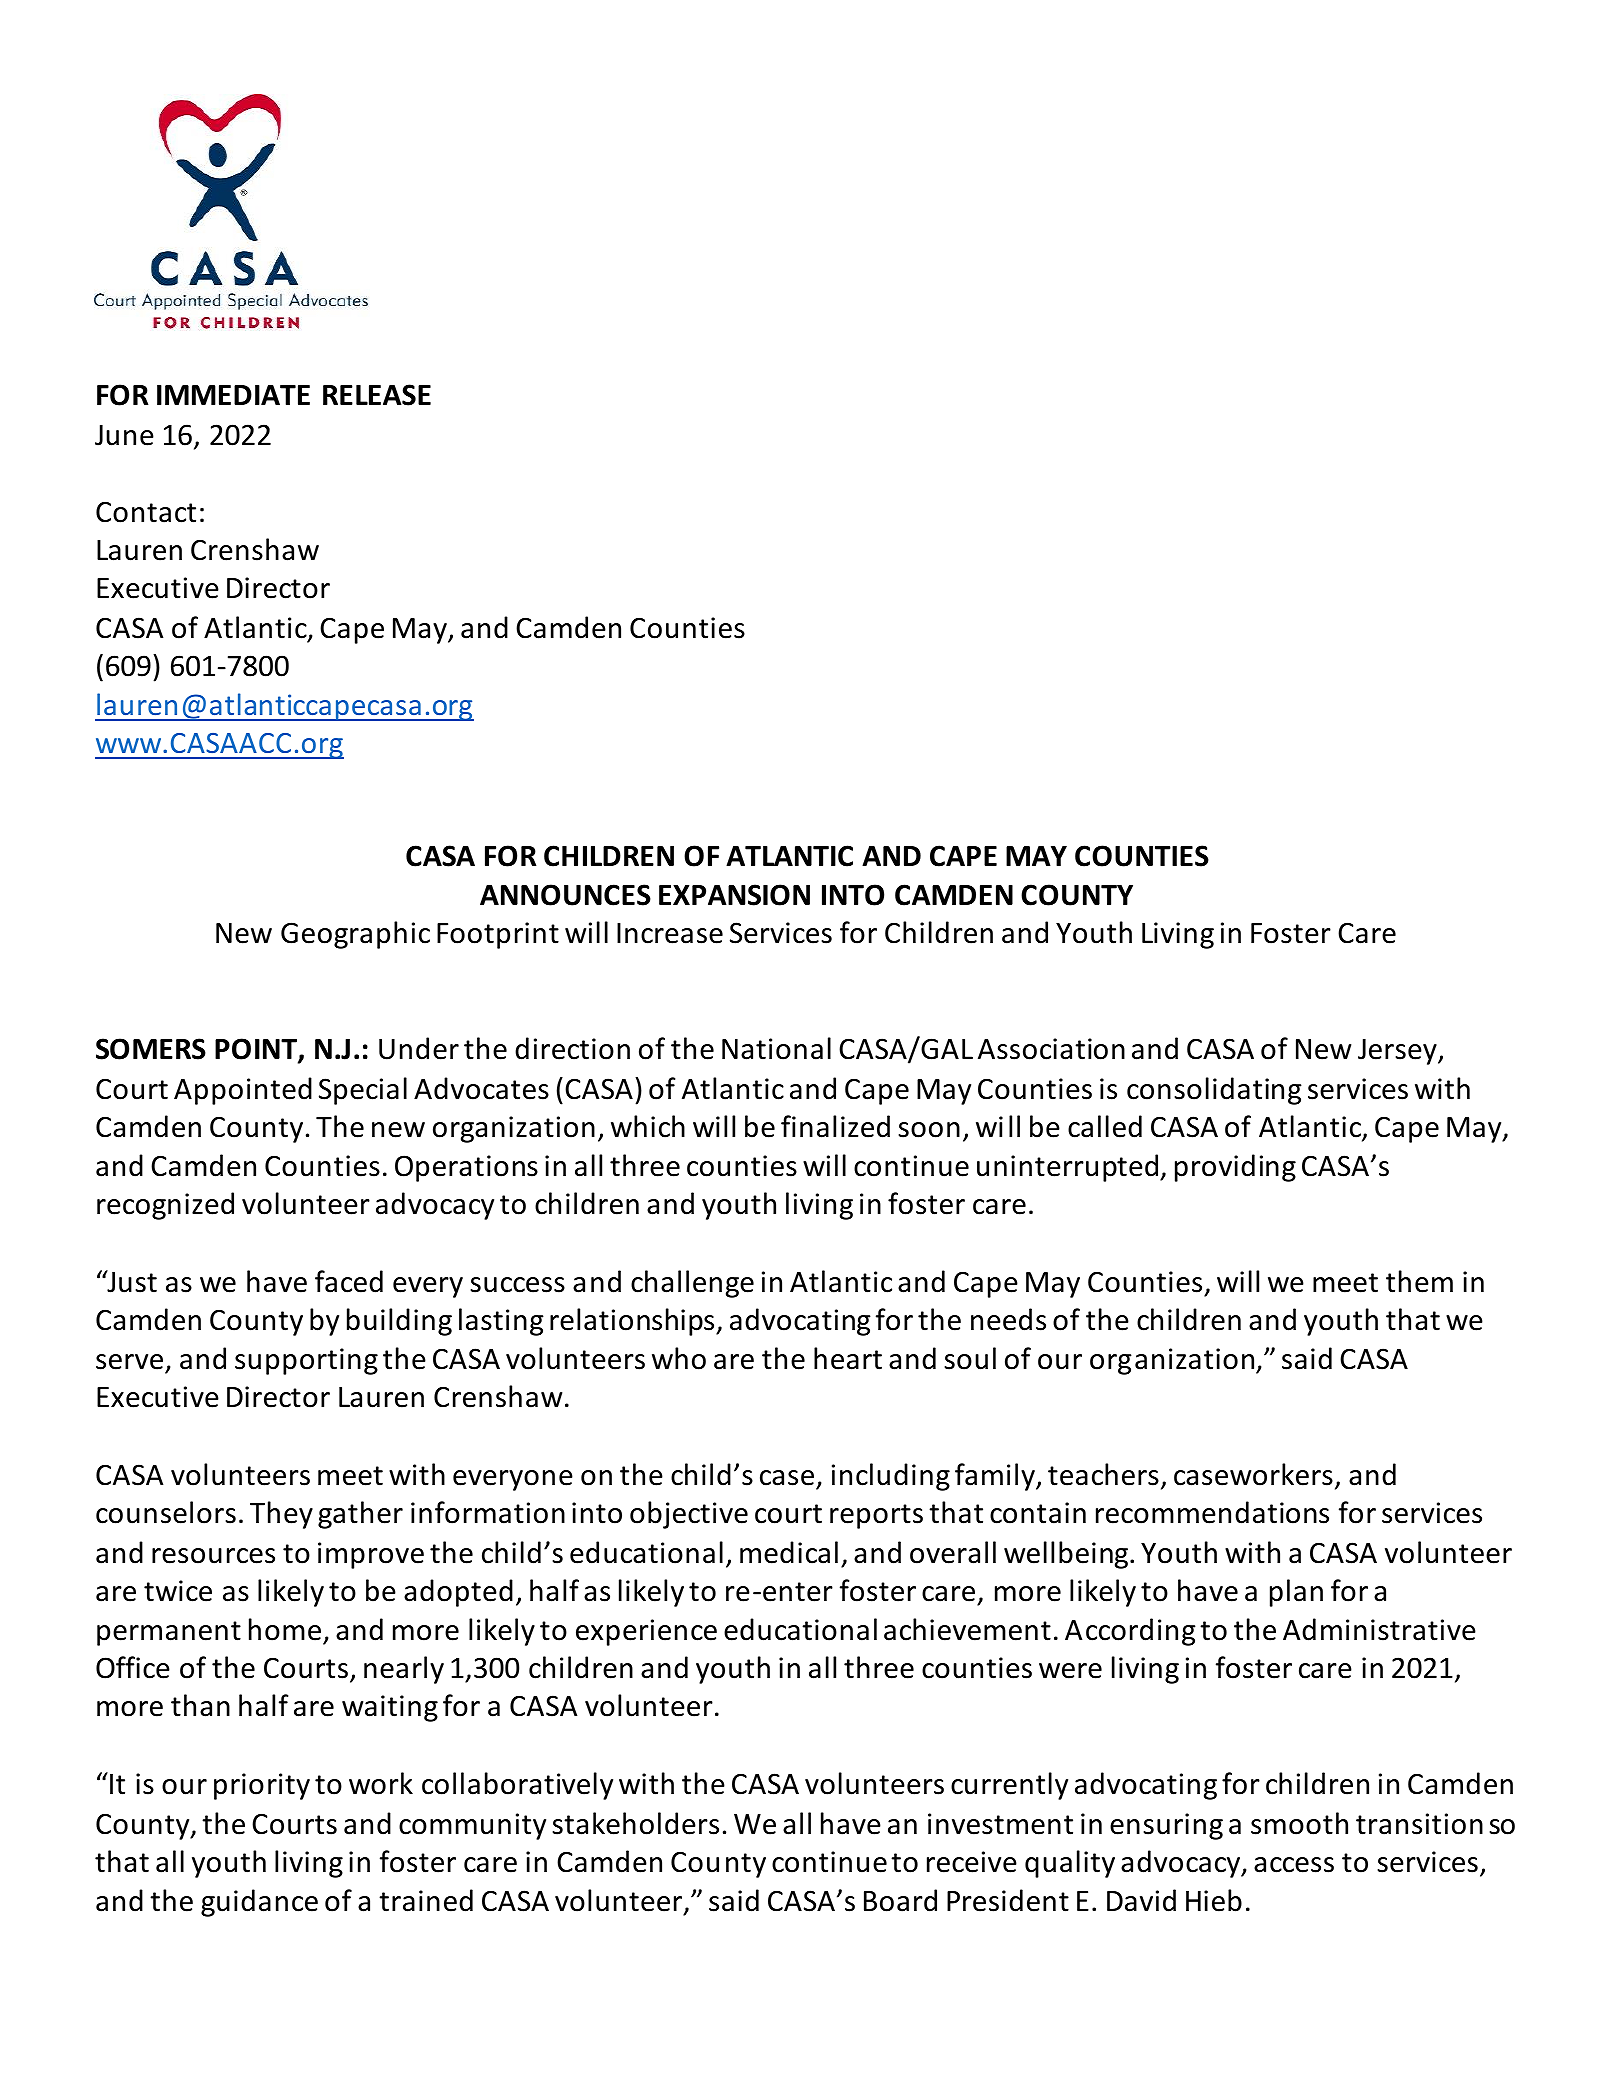 Image resolution: width=1614 pixels, height=2089 pixels. I want to click on Special, so click(363, 1091).
